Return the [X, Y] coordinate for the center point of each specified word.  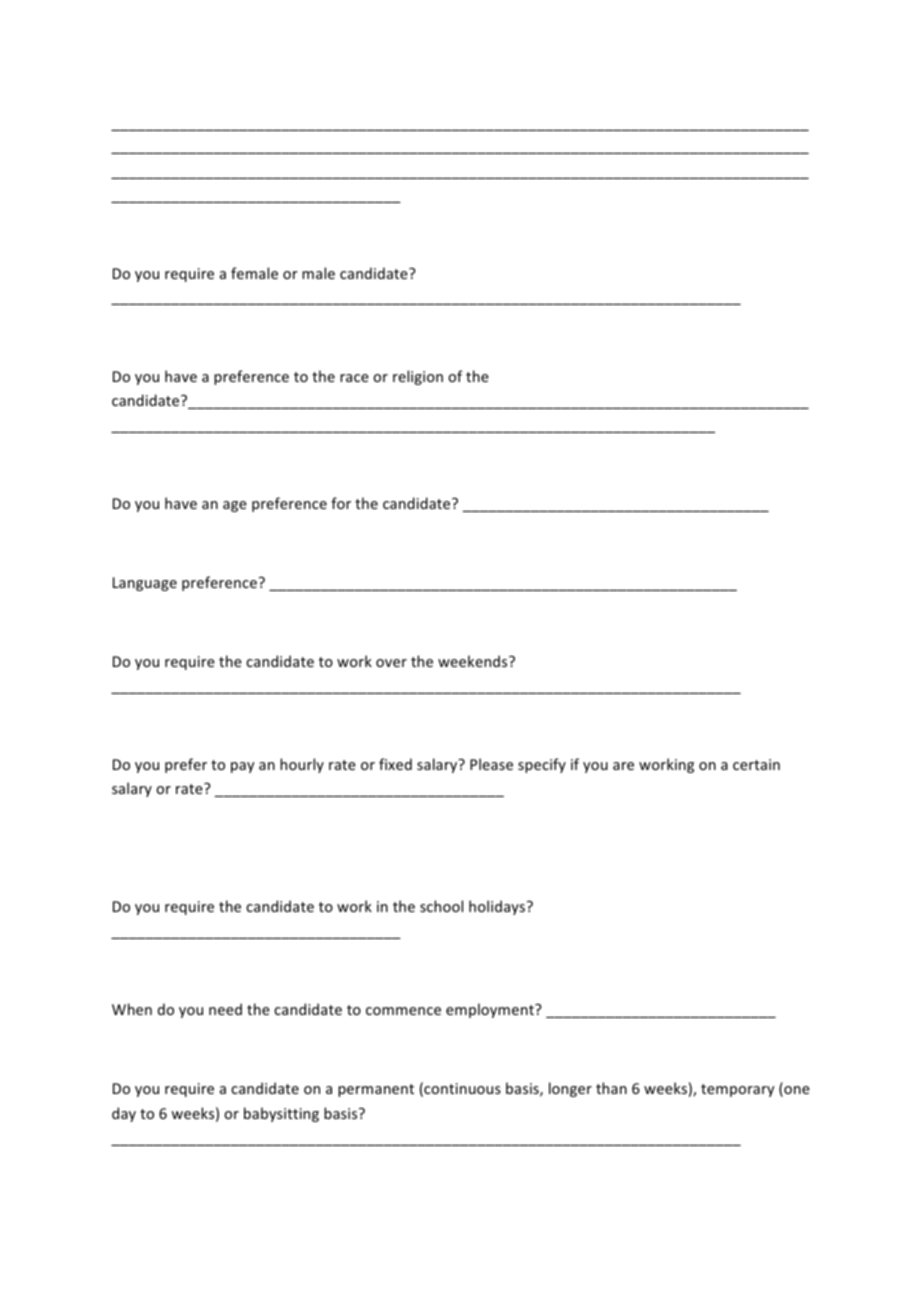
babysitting [281, 1114]
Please [491, 764]
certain [756, 764]
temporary [737, 1090]
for [341, 503]
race [354, 378]
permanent [376, 1090]
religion [418, 377]
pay [242, 767]
